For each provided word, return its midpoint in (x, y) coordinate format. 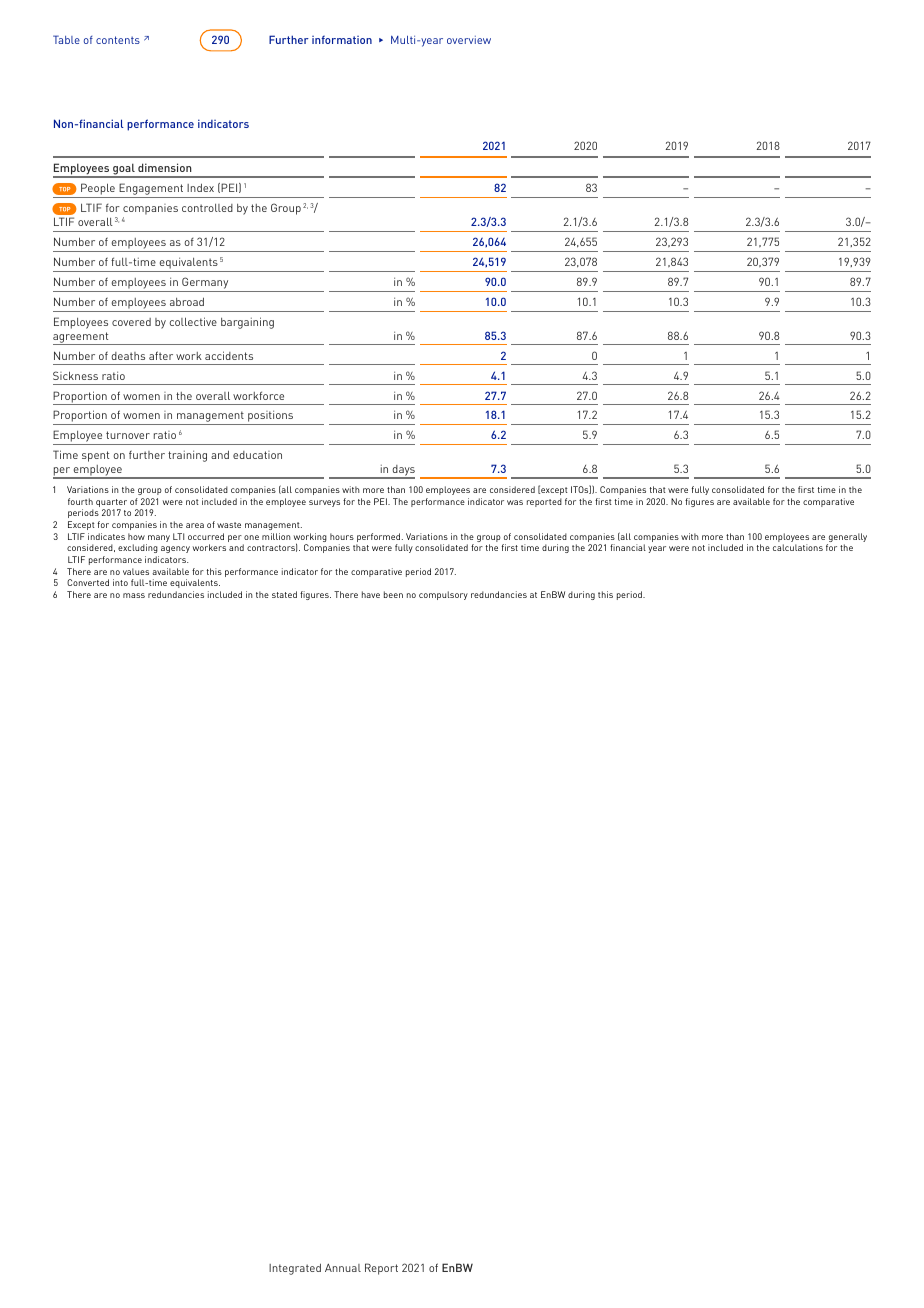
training (187, 456)
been (393, 594)
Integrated (295, 1269)
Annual (343, 1268)
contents (118, 40)
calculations (798, 547)
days (402, 472)
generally (847, 539)
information (342, 39)
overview (469, 40)
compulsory (443, 595)
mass (134, 595)
